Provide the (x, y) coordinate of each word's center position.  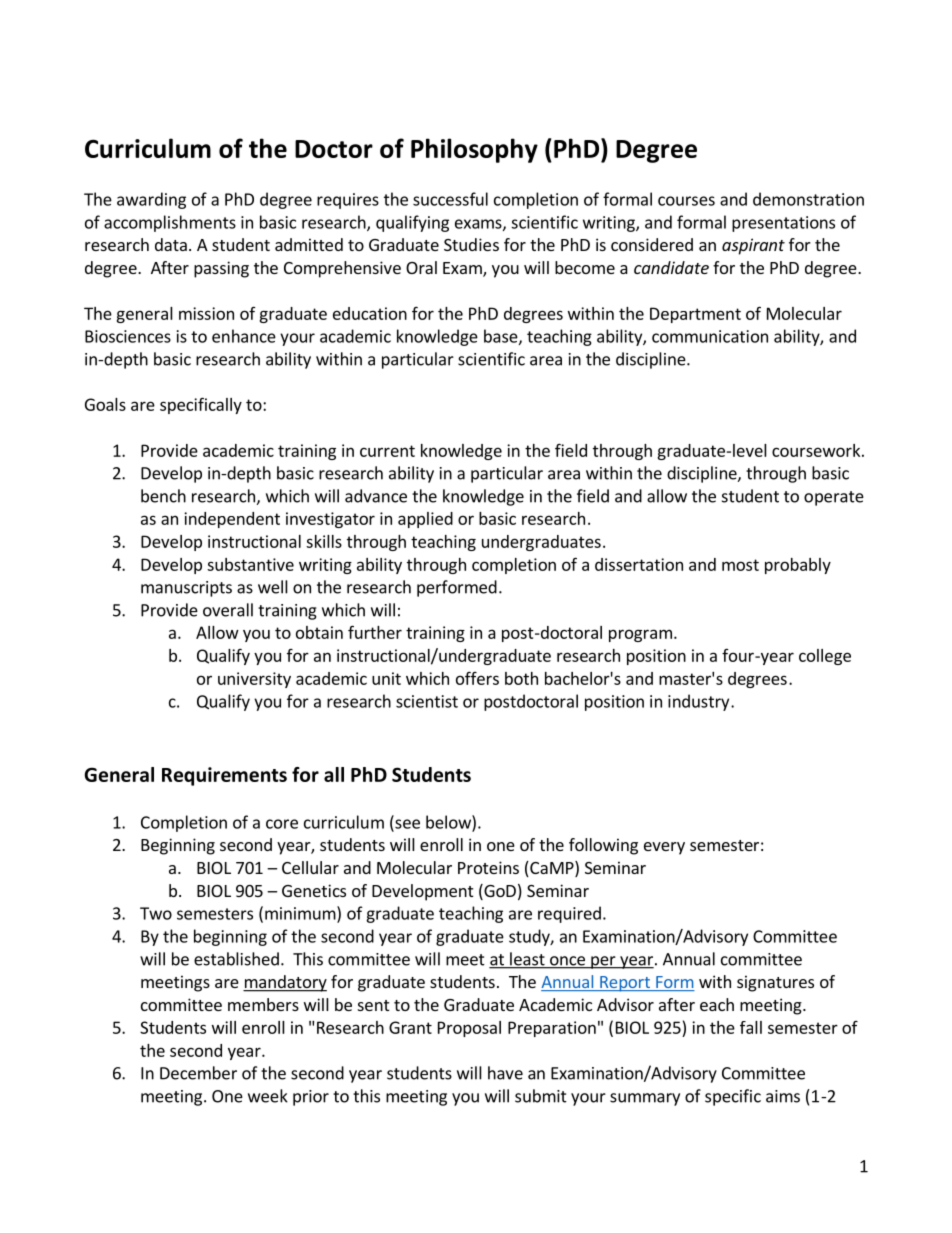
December (198, 1073)
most (740, 565)
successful (450, 199)
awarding (151, 200)
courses (686, 201)
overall (228, 610)
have (505, 1073)
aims (783, 1096)
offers (477, 678)
